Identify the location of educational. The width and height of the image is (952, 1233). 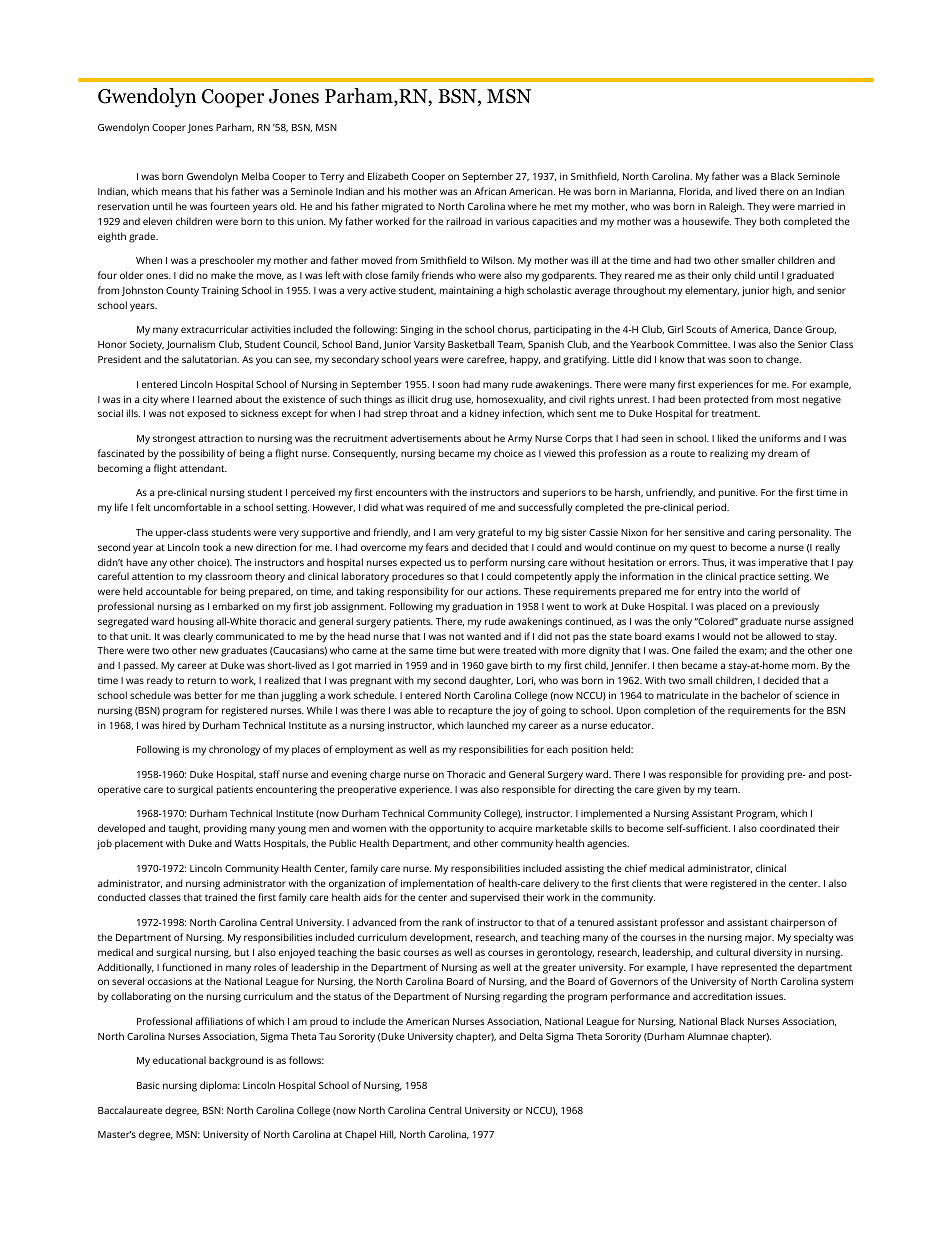
(179, 1060).
